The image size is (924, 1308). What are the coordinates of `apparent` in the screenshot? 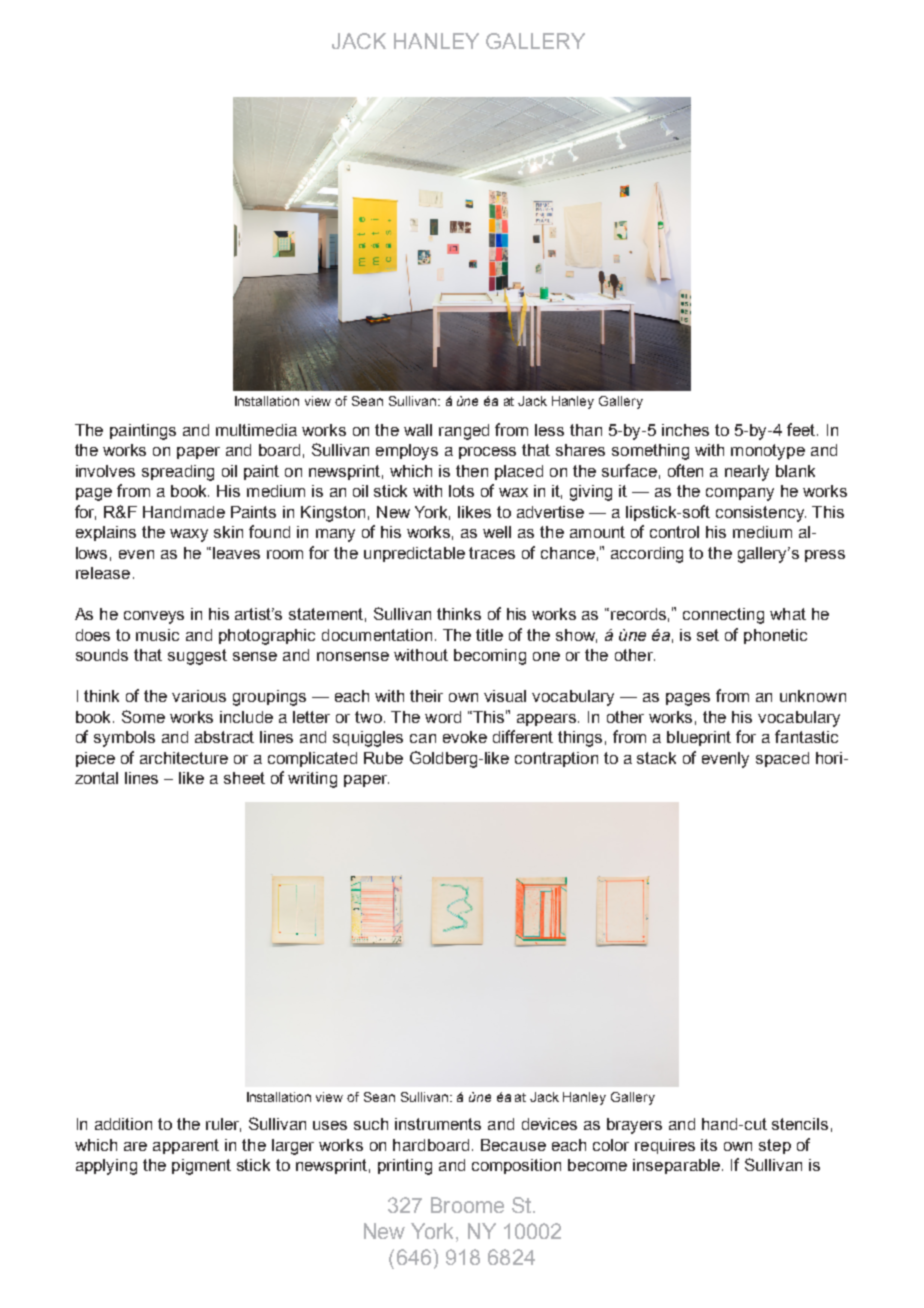 It's located at (186, 1146).
